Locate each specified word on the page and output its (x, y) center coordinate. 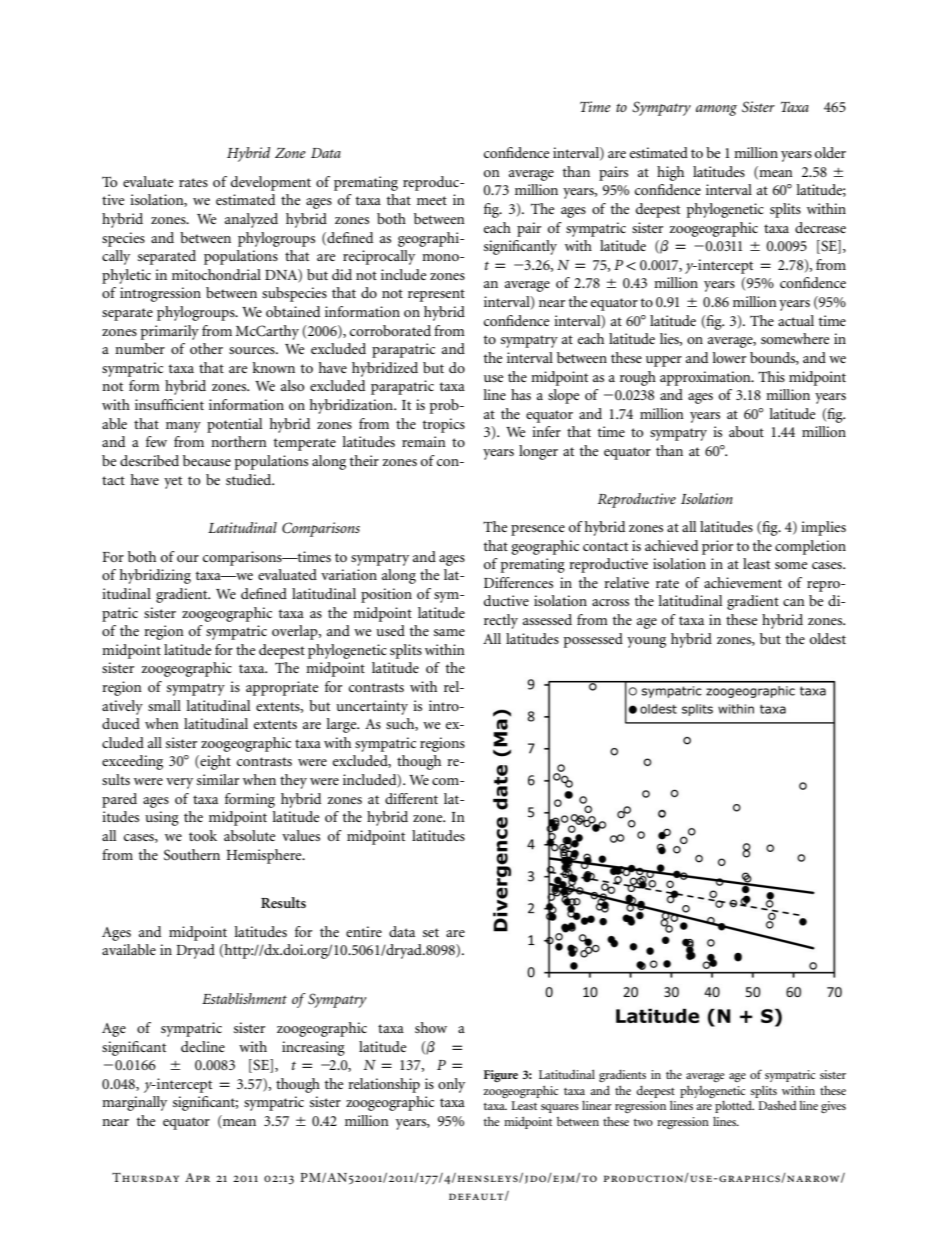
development (271, 183)
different (411, 798)
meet (432, 200)
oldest (828, 638)
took (203, 835)
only (451, 1085)
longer (538, 452)
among (716, 110)
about (746, 431)
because (207, 460)
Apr (197, 1177)
